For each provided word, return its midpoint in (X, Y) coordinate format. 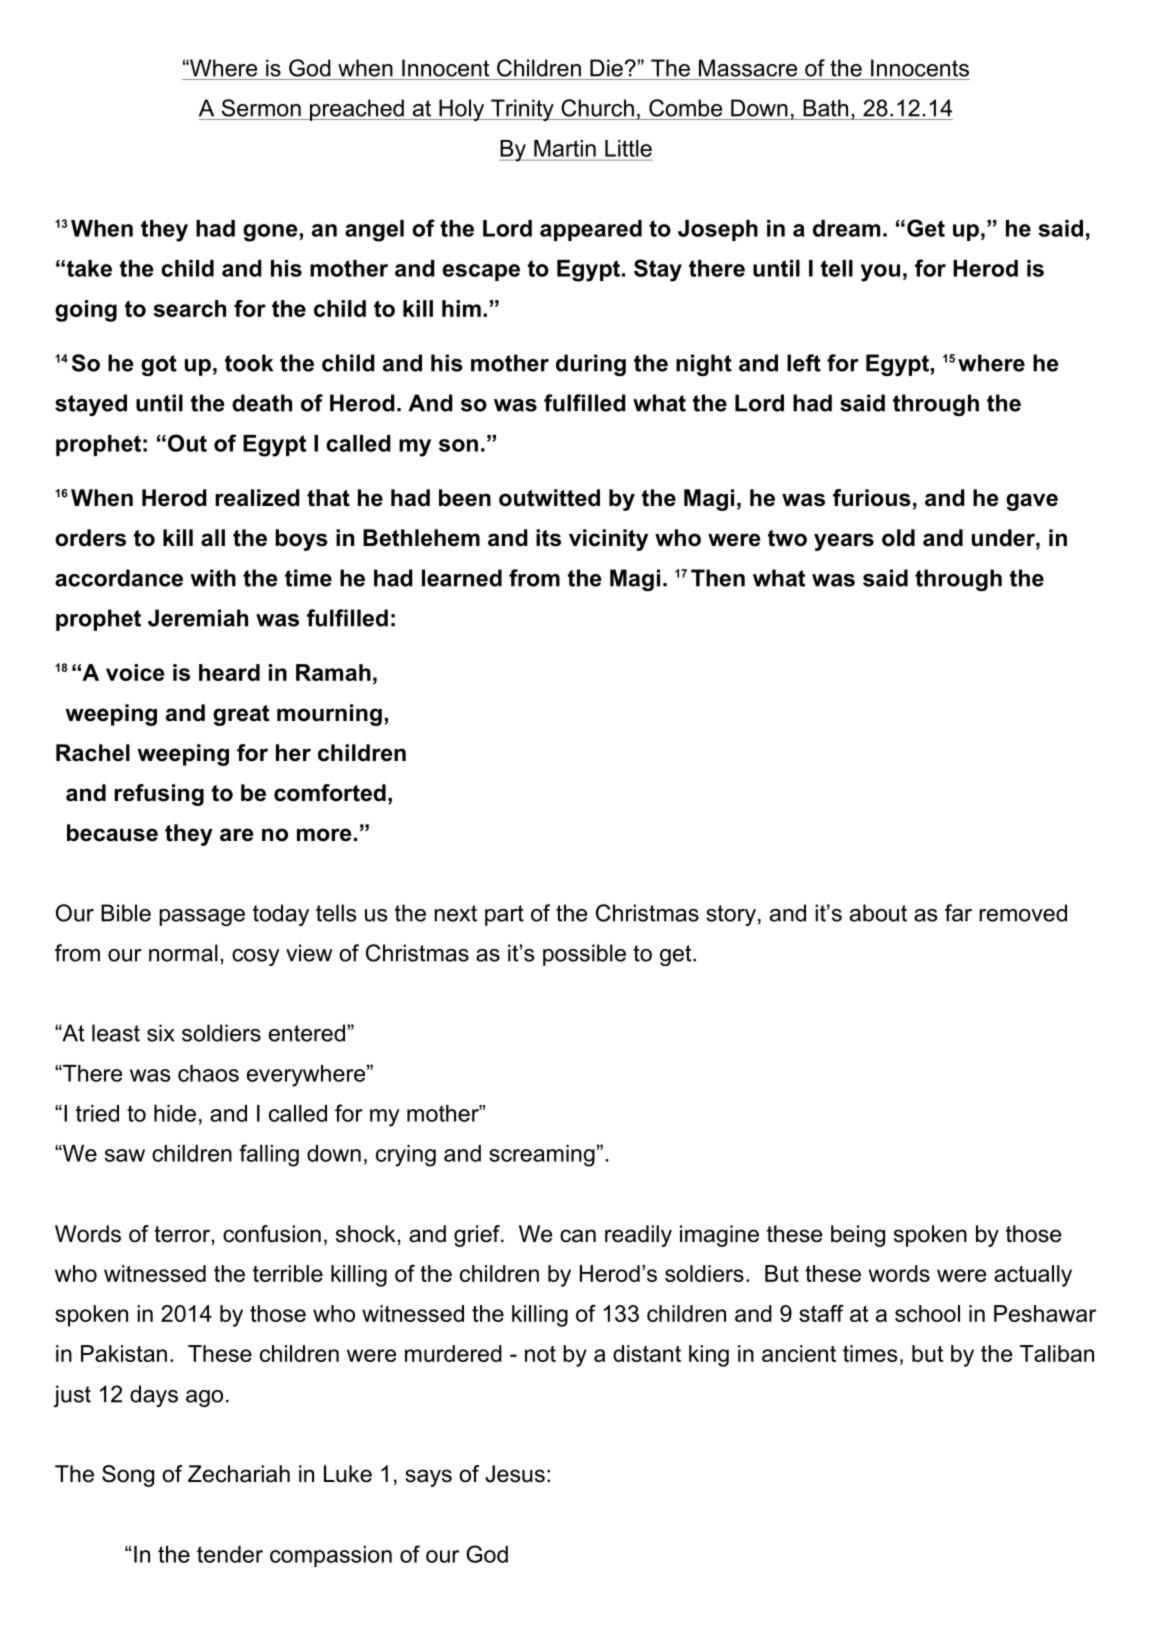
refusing (159, 795)
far (958, 913)
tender (230, 1554)
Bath (825, 108)
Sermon (261, 108)
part (504, 915)
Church (597, 108)
